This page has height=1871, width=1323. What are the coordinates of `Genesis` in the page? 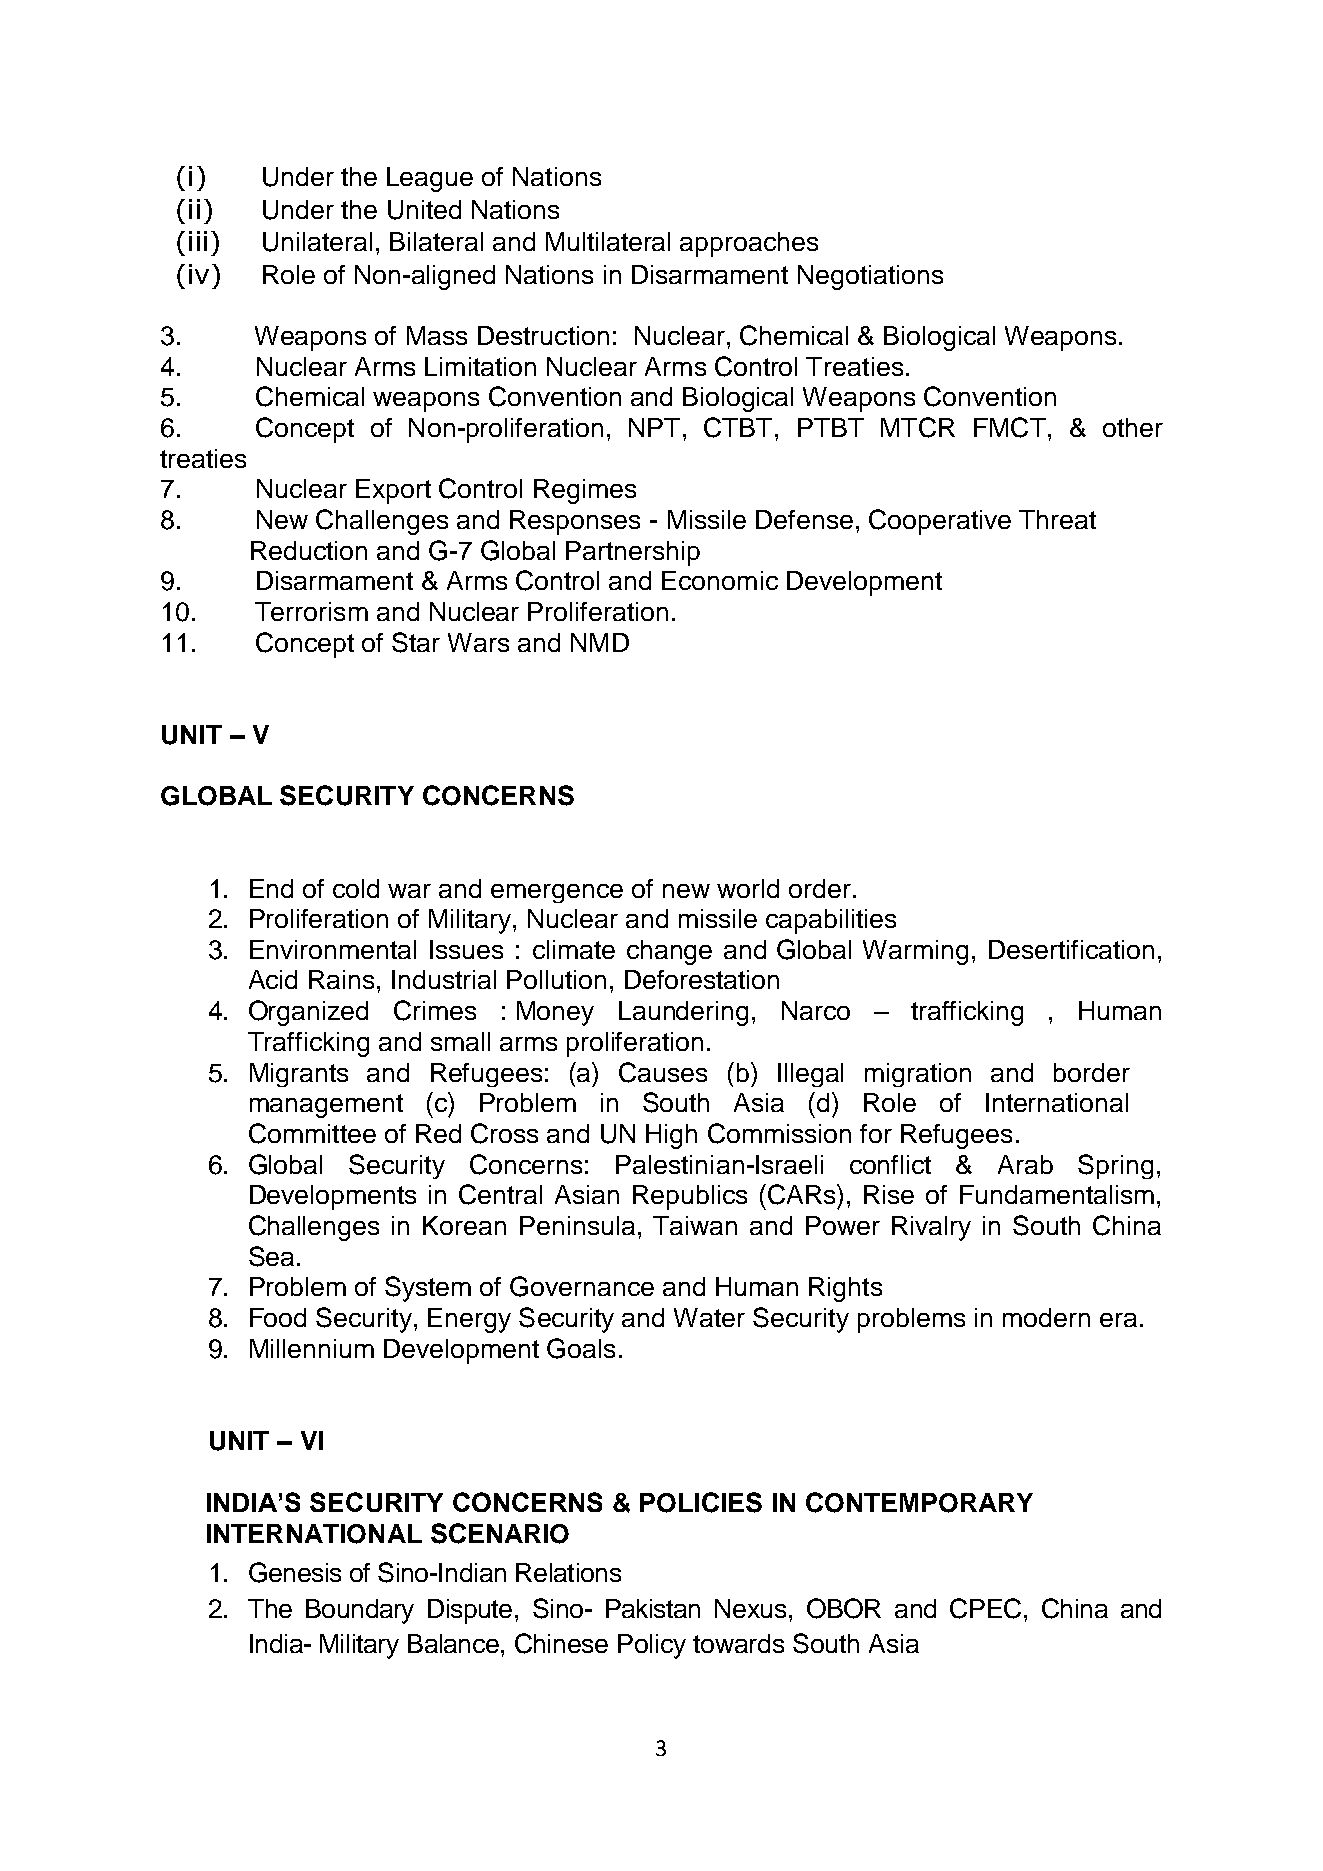 It's located at (295, 1572).
